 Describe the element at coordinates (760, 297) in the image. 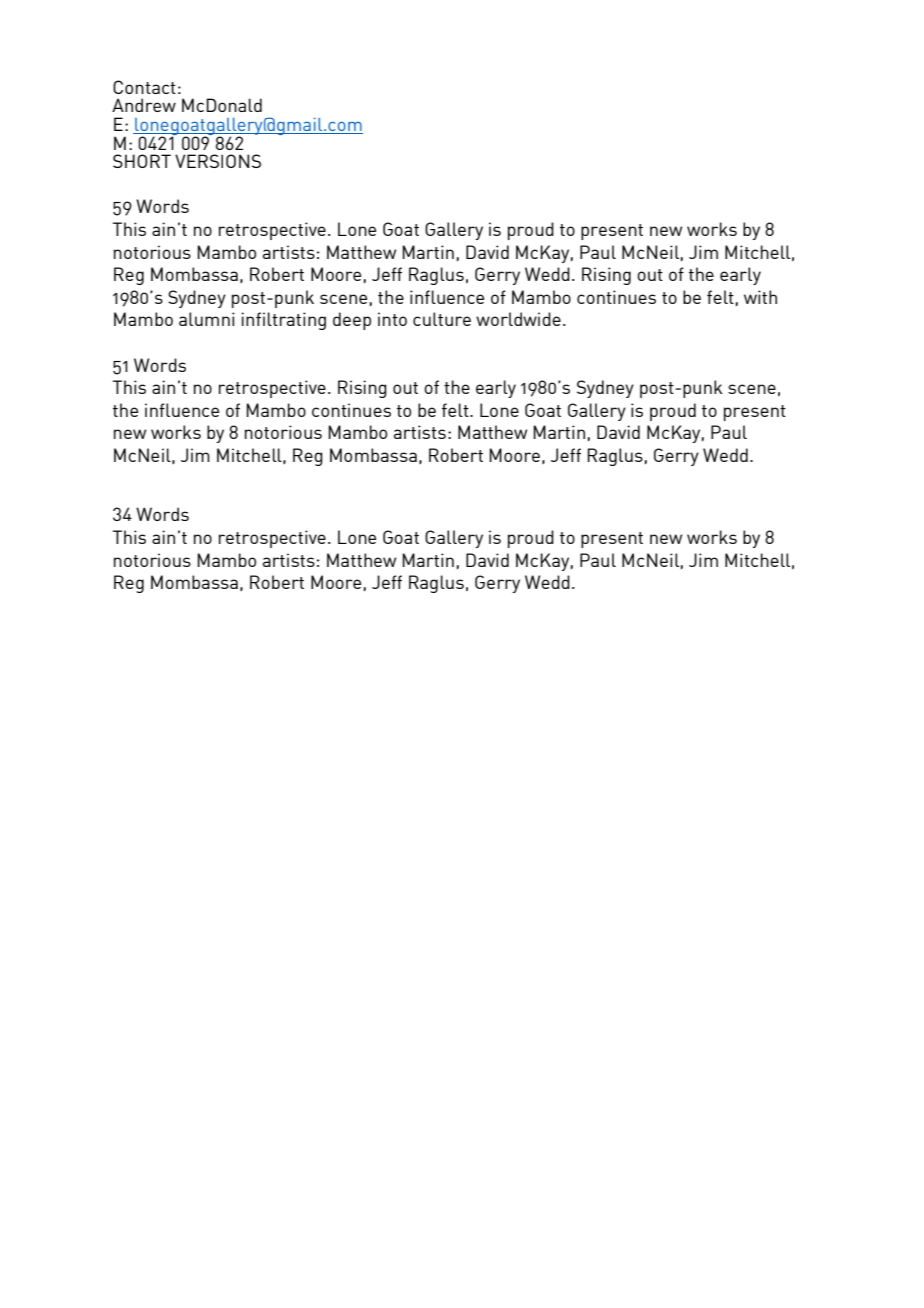

I see `with` at that location.
